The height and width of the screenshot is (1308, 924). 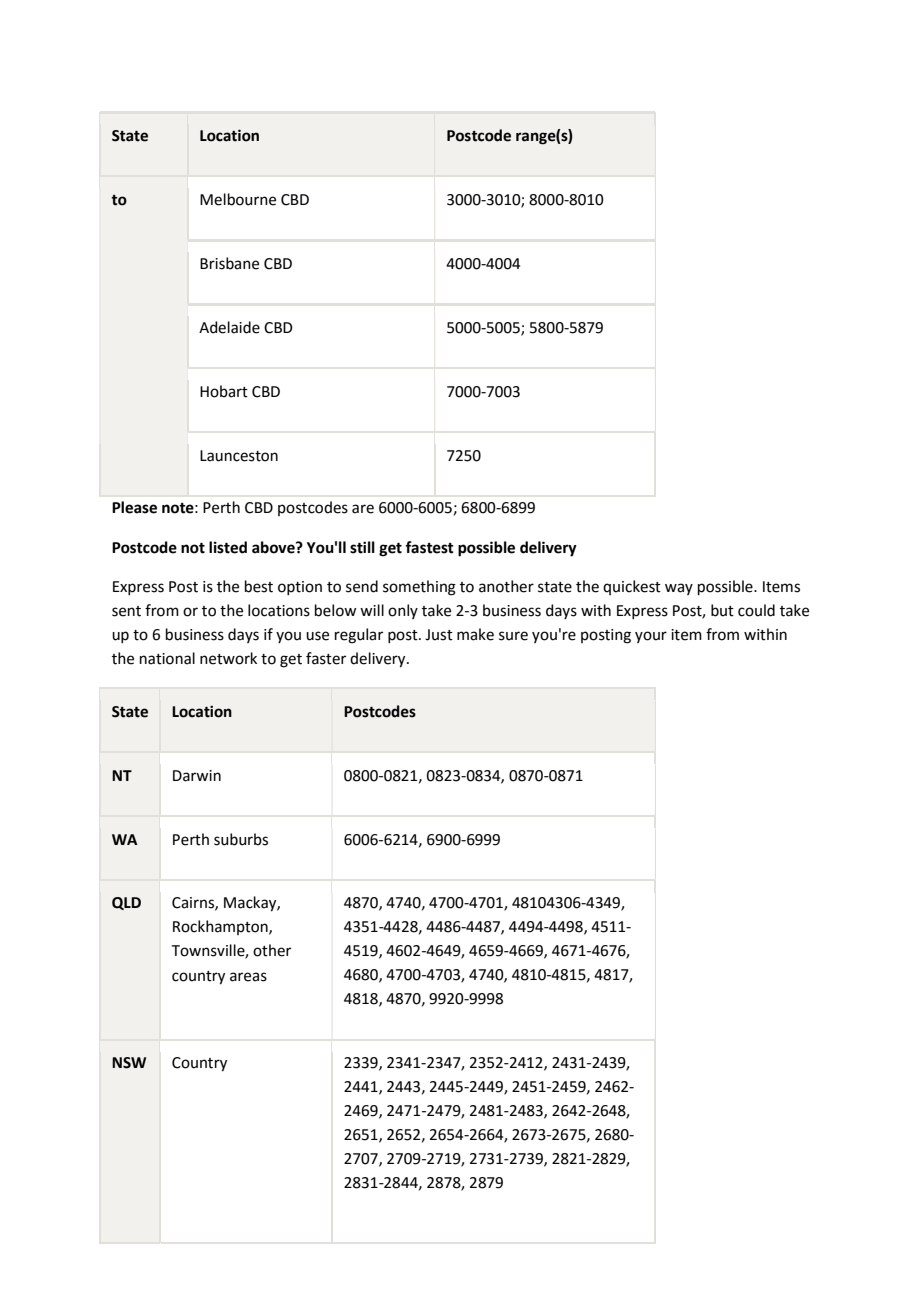 What do you see at coordinates (241, 839) in the screenshot?
I see `suburbs` at bounding box center [241, 839].
